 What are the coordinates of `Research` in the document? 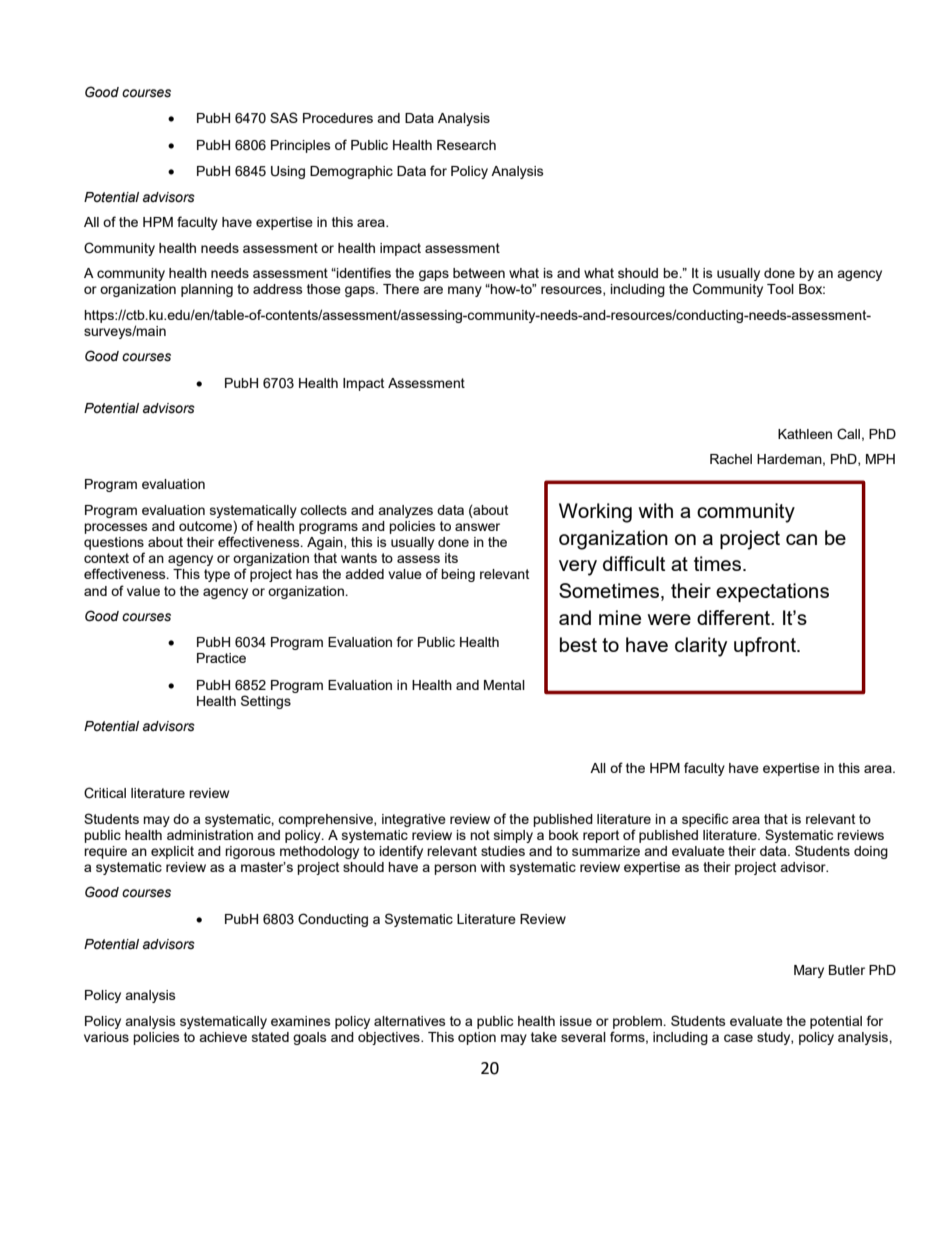 It's located at (466, 145).
